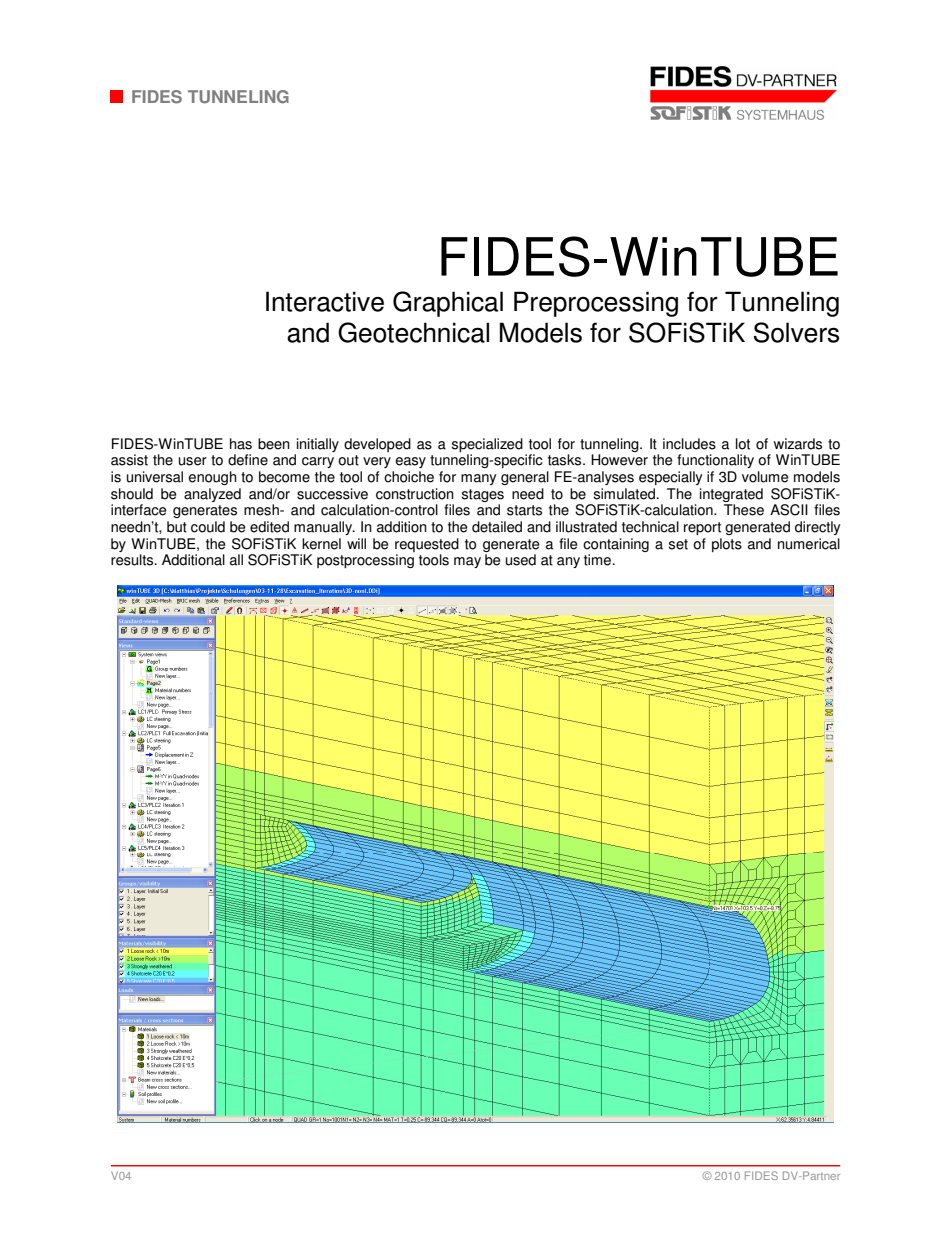 This screenshot has width=952, height=1233. What do you see at coordinates (241, 444) in the screenshot?
I see `has` at bounding box center [241, 444].
